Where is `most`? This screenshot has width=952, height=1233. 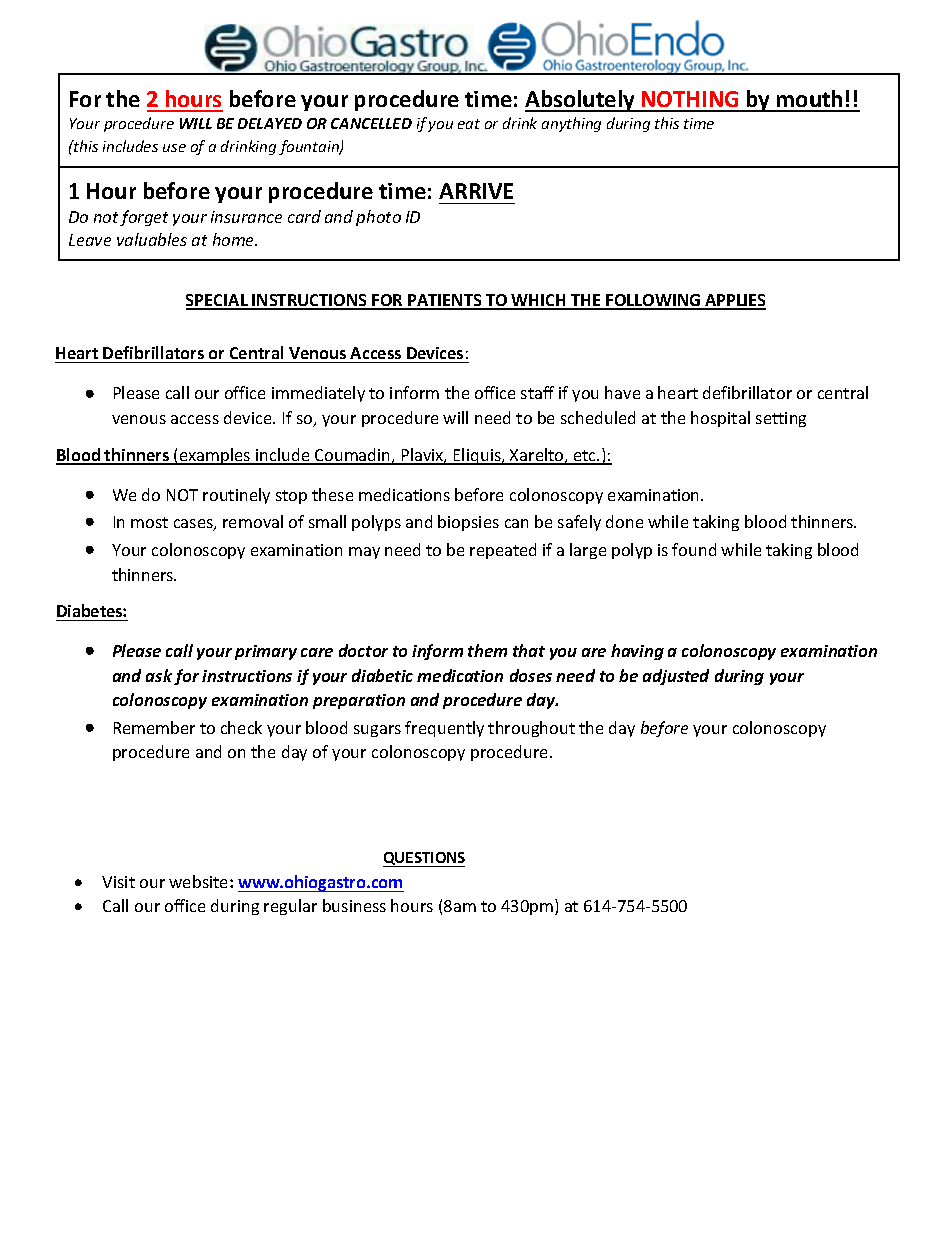
most is located at coordinates (149, 522).
